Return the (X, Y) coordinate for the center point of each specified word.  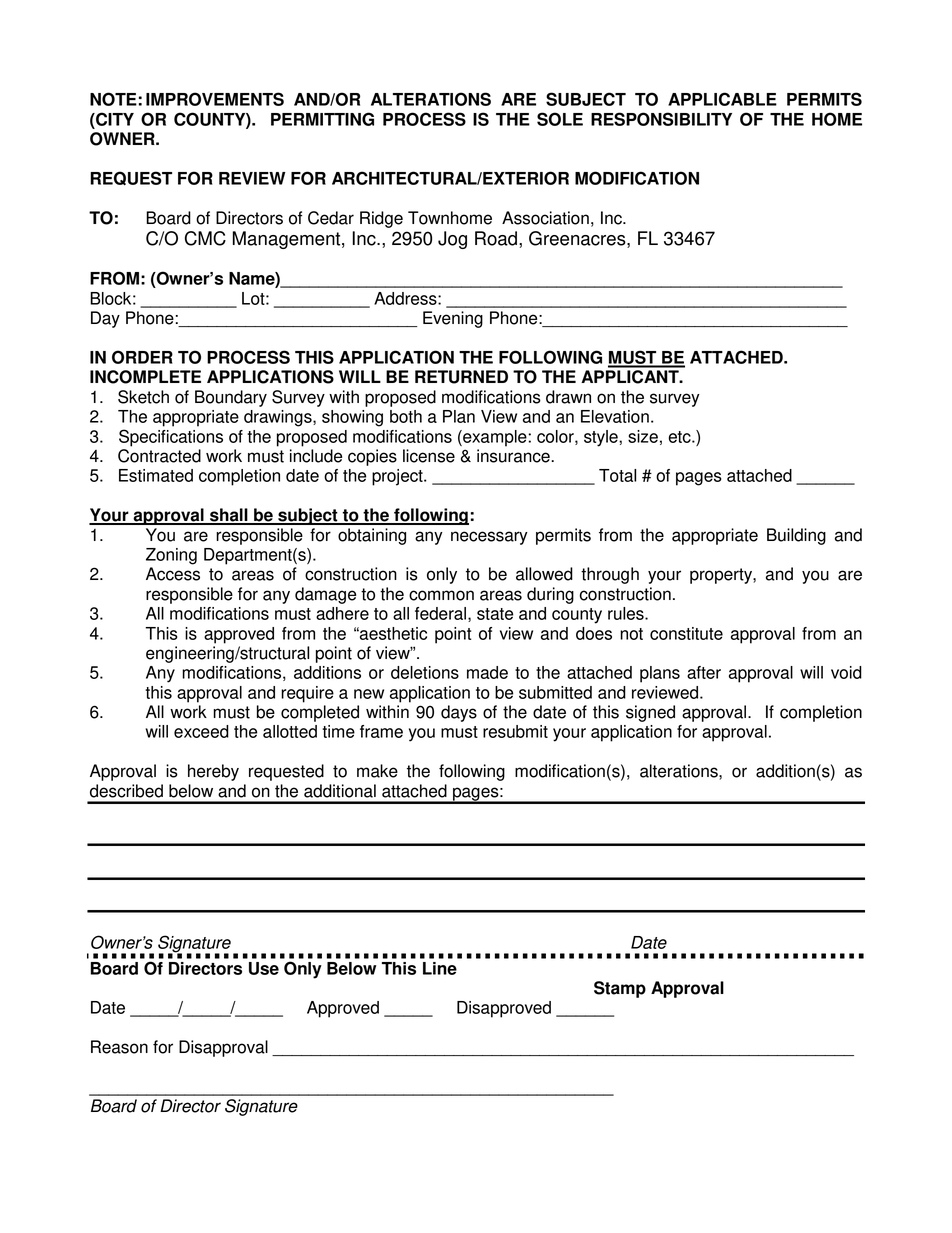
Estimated (156, 475)
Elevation (615, 416)
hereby (213, 772)
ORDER (142, 357)
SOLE (560, 119)
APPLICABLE (722, 99)
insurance (514, 456)
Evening (453, 319)
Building (796, 536)
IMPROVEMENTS (215, 99)
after (704, 672)
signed (650, 713)
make (377, 771)
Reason (119, 1047)
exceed (201, 731)
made (487, 672)
